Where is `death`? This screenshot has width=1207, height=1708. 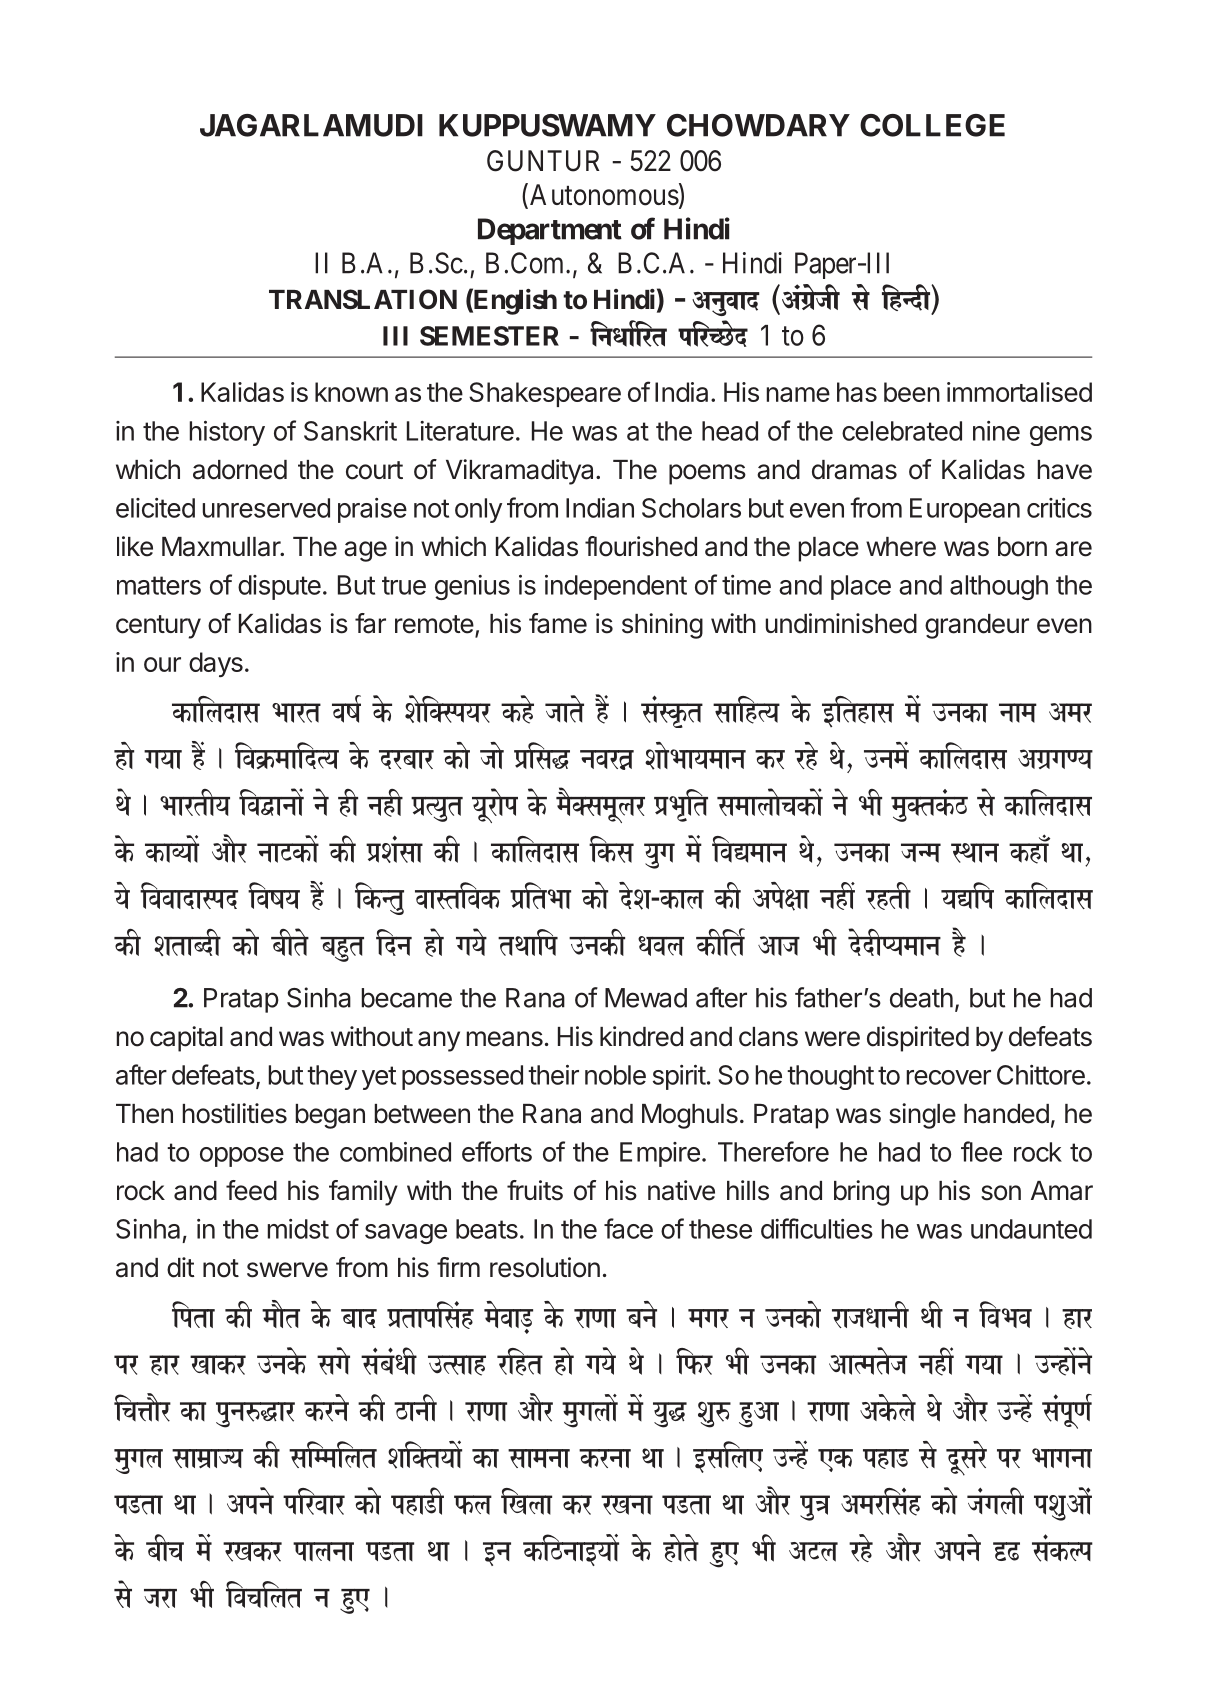
death is located at coordinates (921, 998).
